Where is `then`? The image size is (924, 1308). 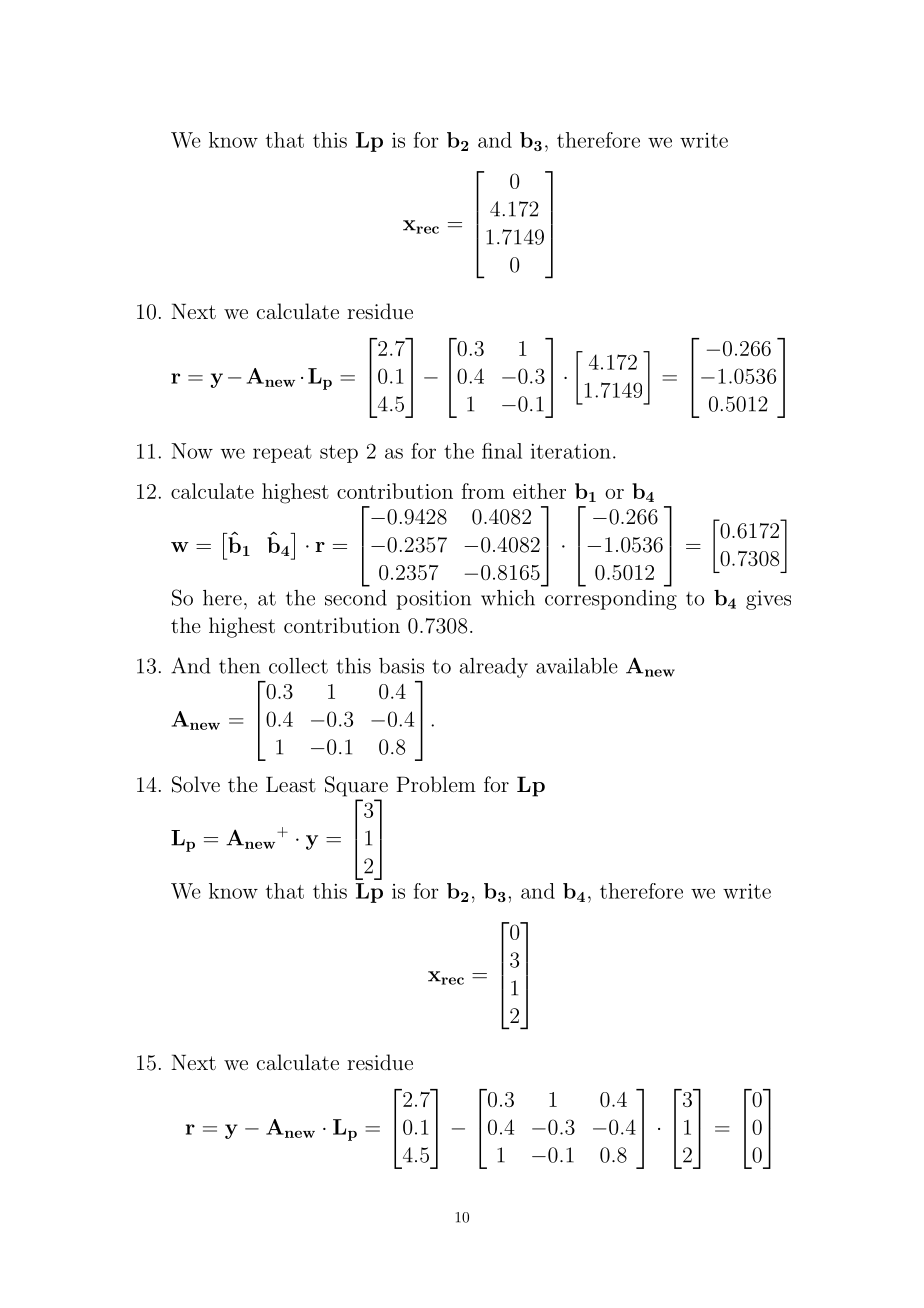
then is located at coordinates (239, 666).
